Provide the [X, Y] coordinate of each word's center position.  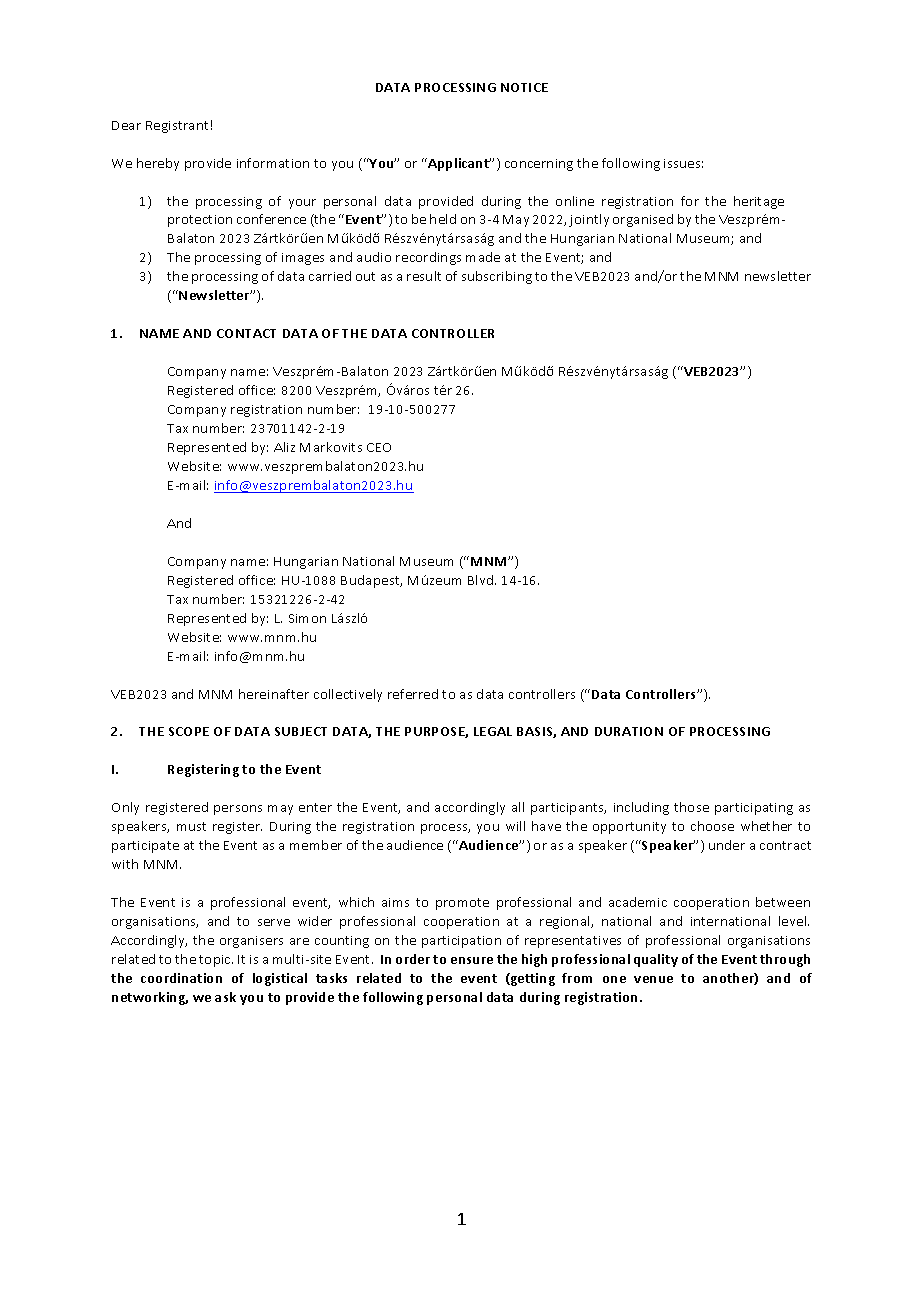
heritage [759, 202]
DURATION [629, 731]
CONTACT [246, 333]
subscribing [497, 277]
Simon [307, 618]
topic [216, 961]
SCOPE [189, 731]
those [691, 807]
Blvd [482, 580]
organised [643, 220]
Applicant [458, 164]
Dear [126, 125]
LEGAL [493, 731]
